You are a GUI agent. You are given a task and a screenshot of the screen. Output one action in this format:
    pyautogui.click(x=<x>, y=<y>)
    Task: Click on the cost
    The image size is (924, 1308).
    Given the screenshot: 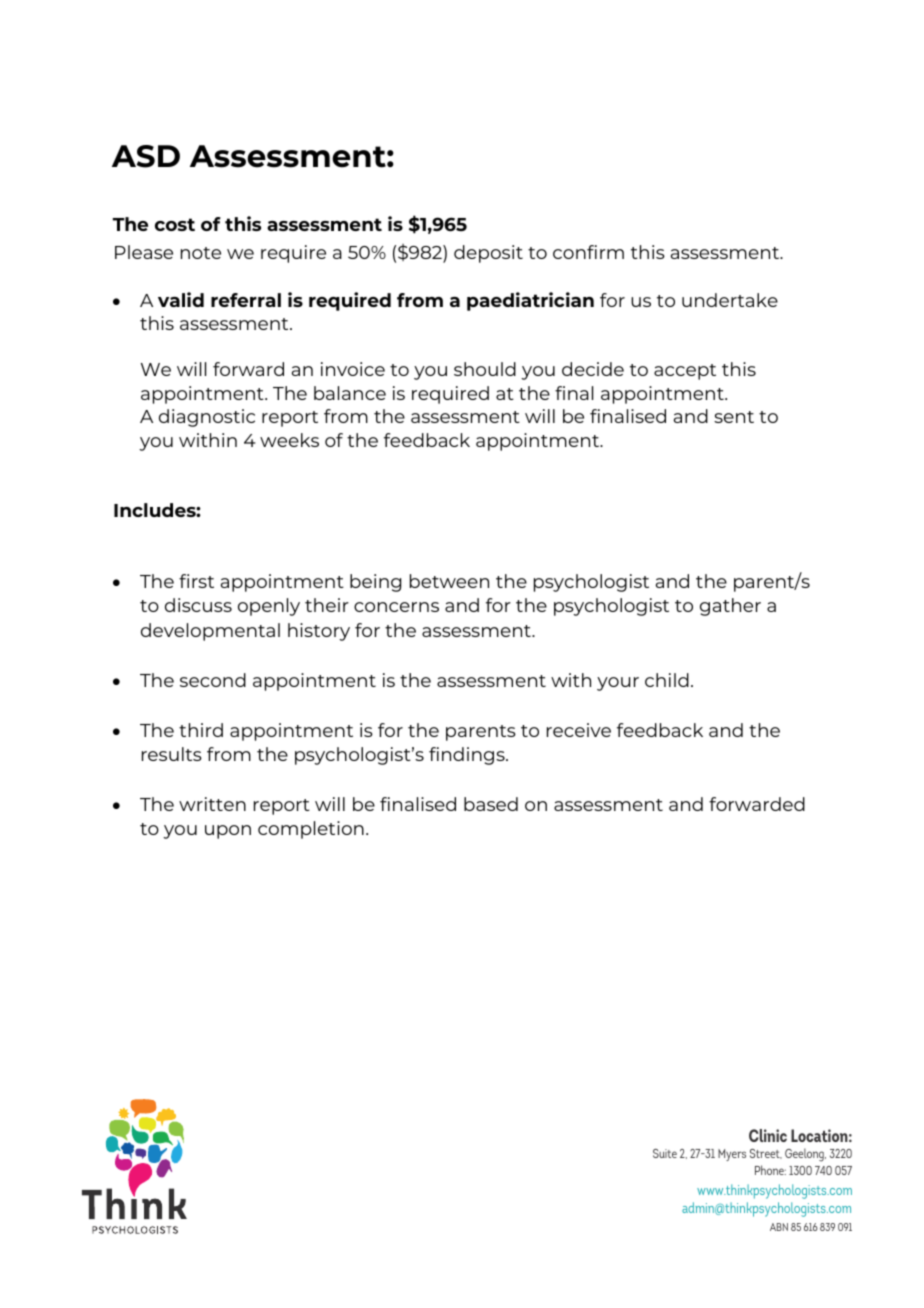 What is the action you would take?
    pyautogui.click(x=175, y=224)
